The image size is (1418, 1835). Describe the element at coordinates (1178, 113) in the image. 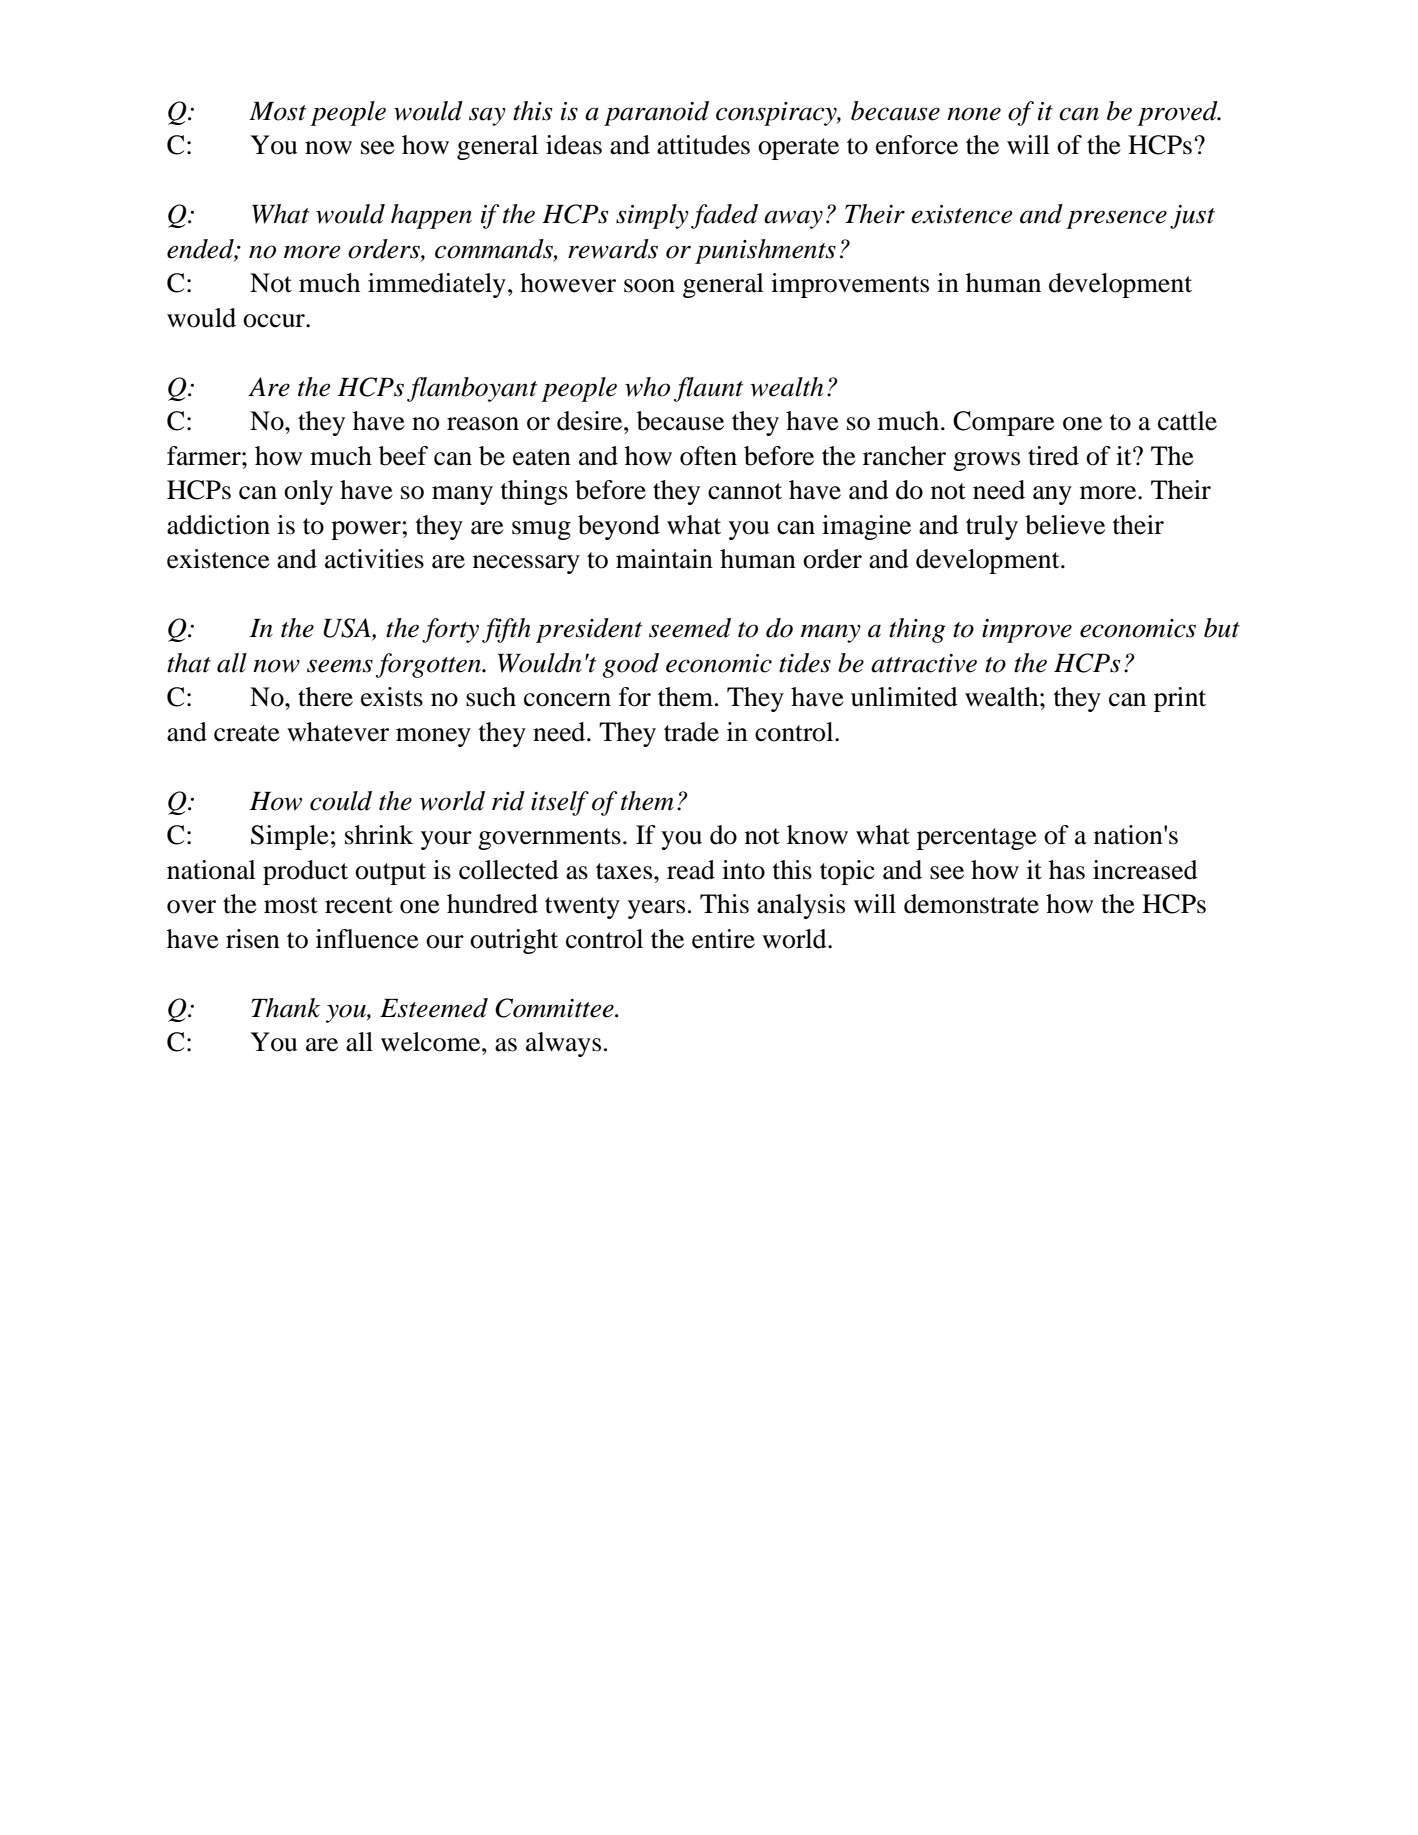

I see `proved` at that location.
